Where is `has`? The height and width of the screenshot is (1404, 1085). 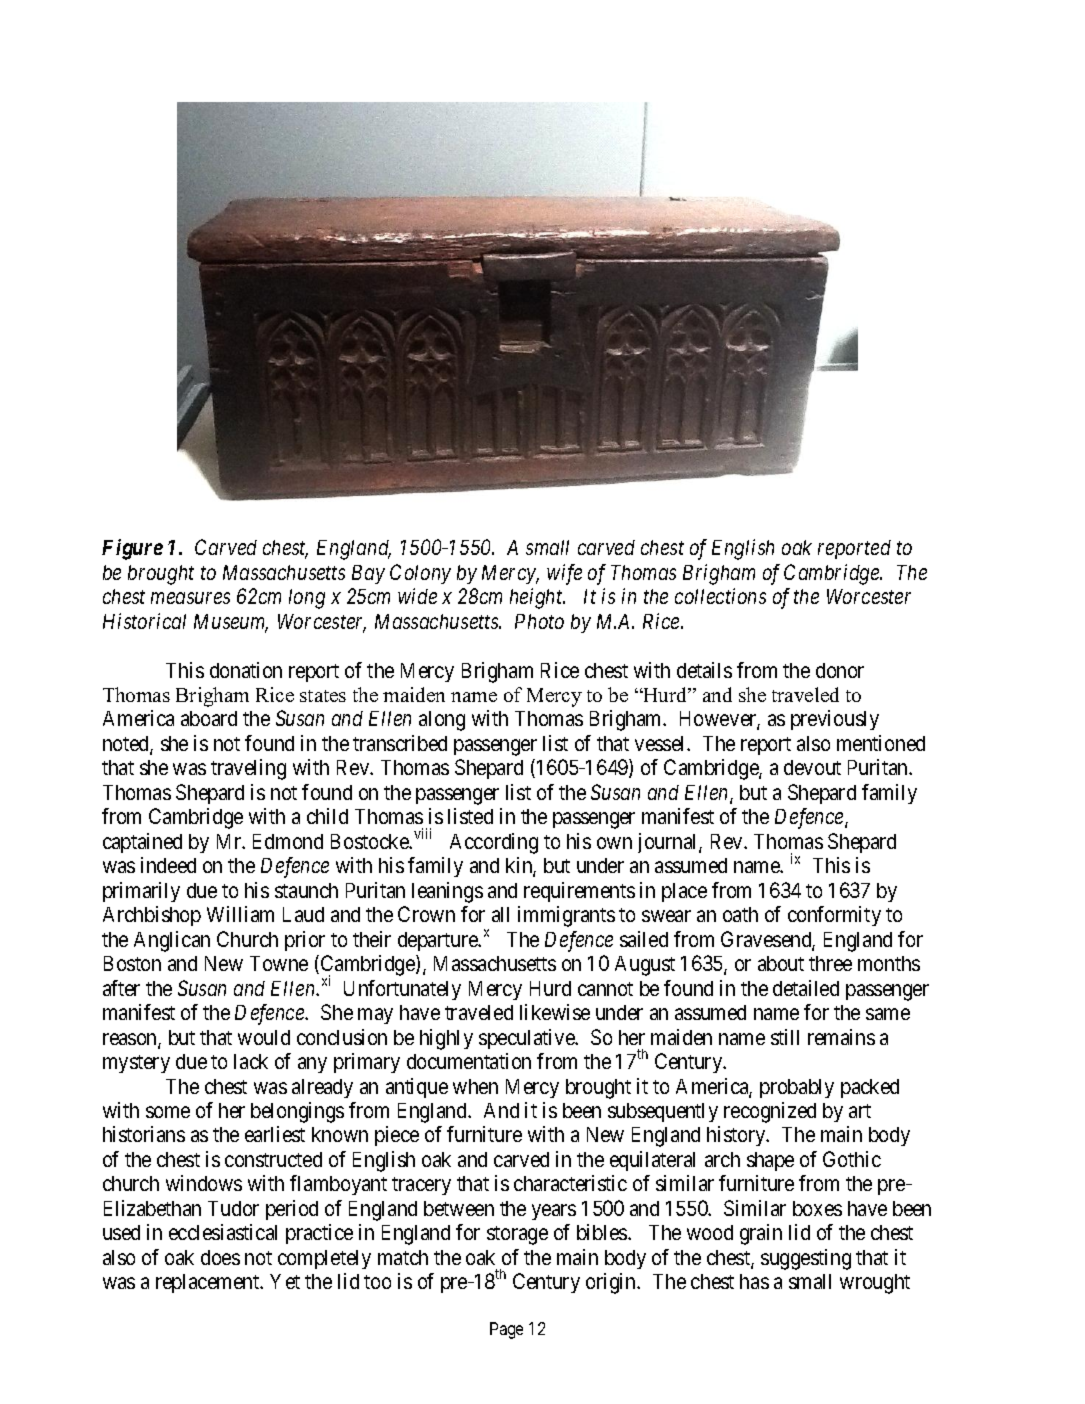
has is located at coordinates (754, 1281).
